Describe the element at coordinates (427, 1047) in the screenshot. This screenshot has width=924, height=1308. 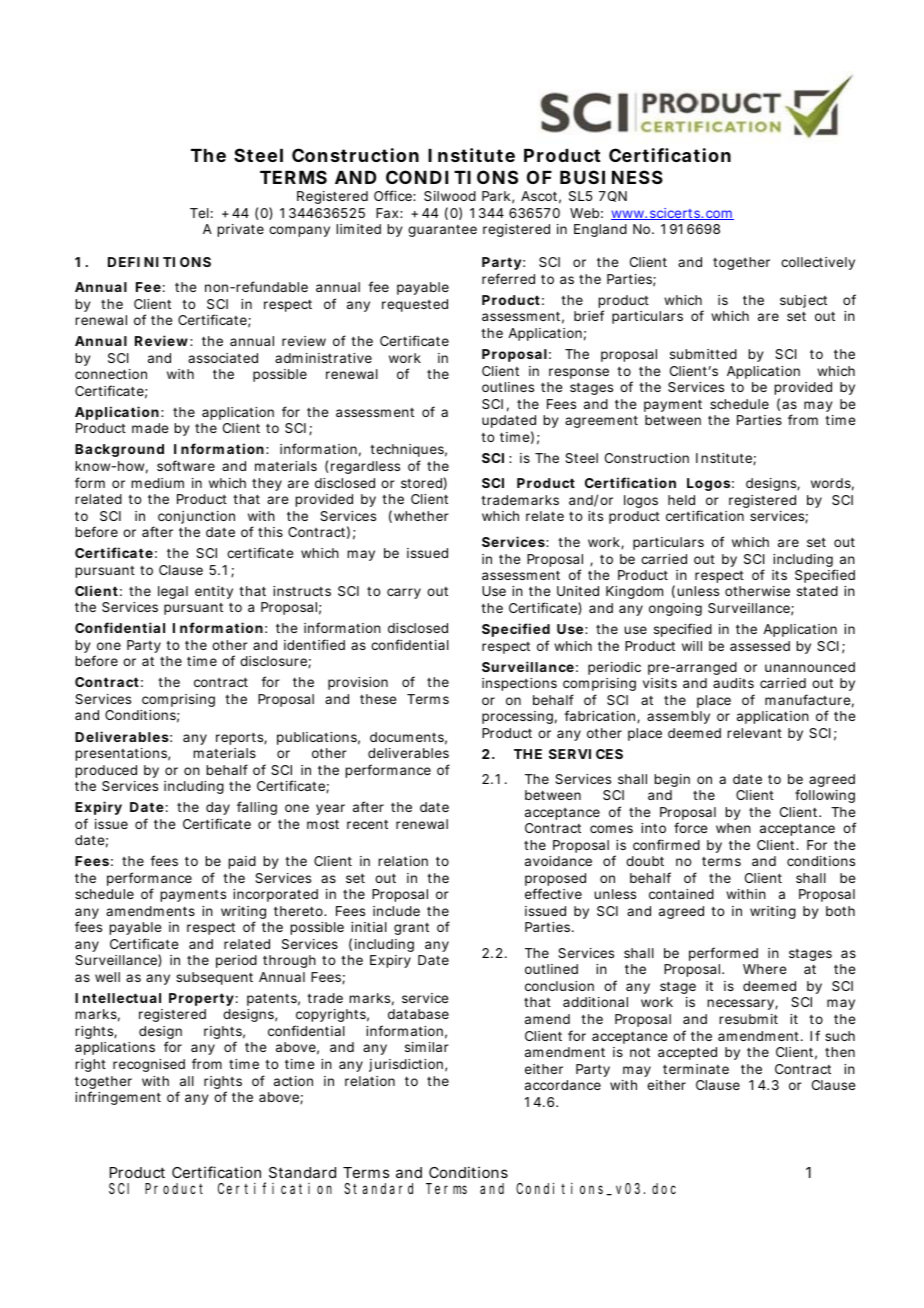
I see `similar` at that location.
